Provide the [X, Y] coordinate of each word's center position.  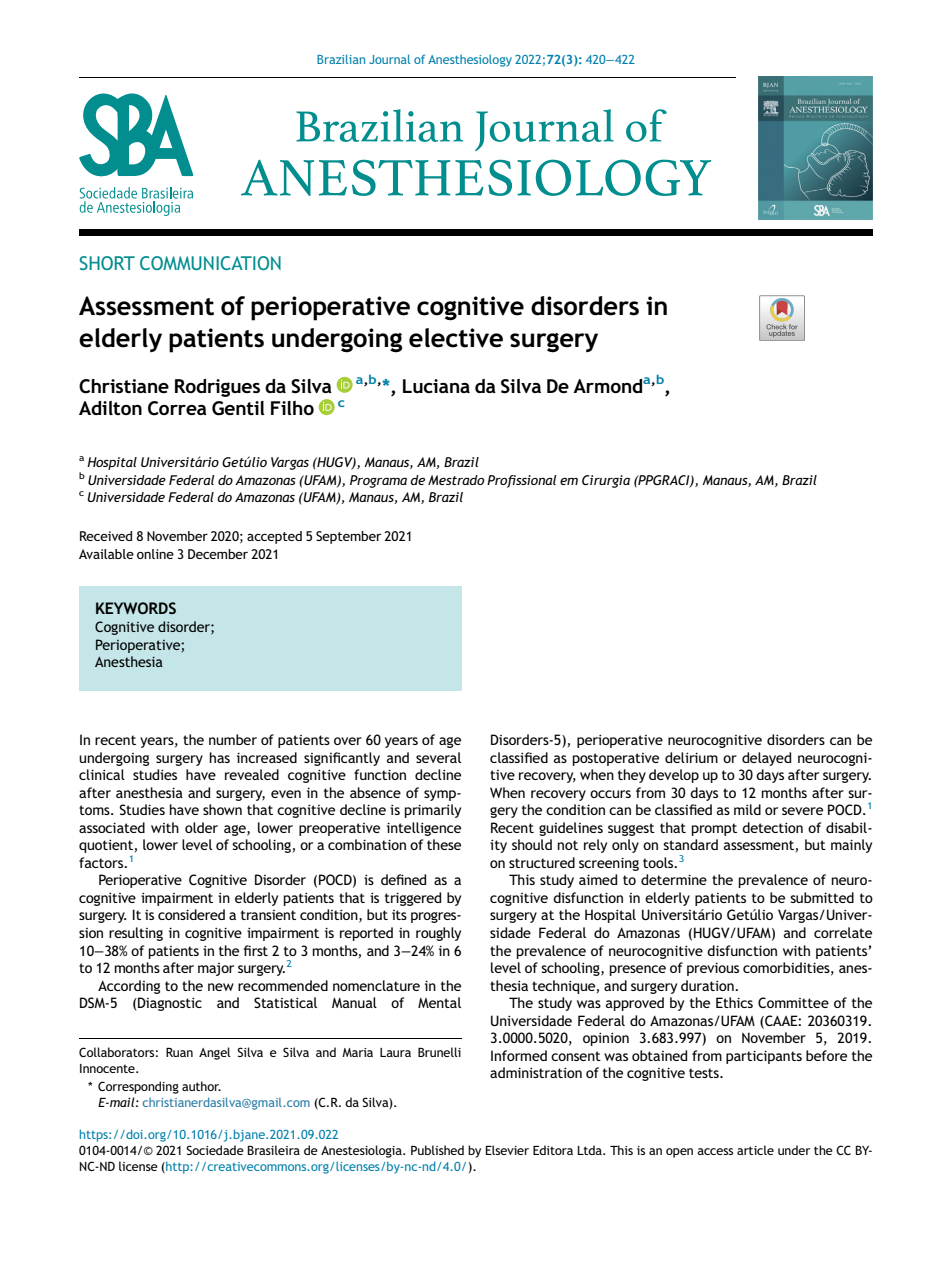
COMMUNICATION [210, 263]
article [755, 1150]
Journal [389, 59]
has [220, 757]
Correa [177, 408]
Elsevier [507, 1150]
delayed [766, 759]
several [438, 757]
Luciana [436, 386]
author [201, 1086]
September [348, 537]
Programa [378, 481]
